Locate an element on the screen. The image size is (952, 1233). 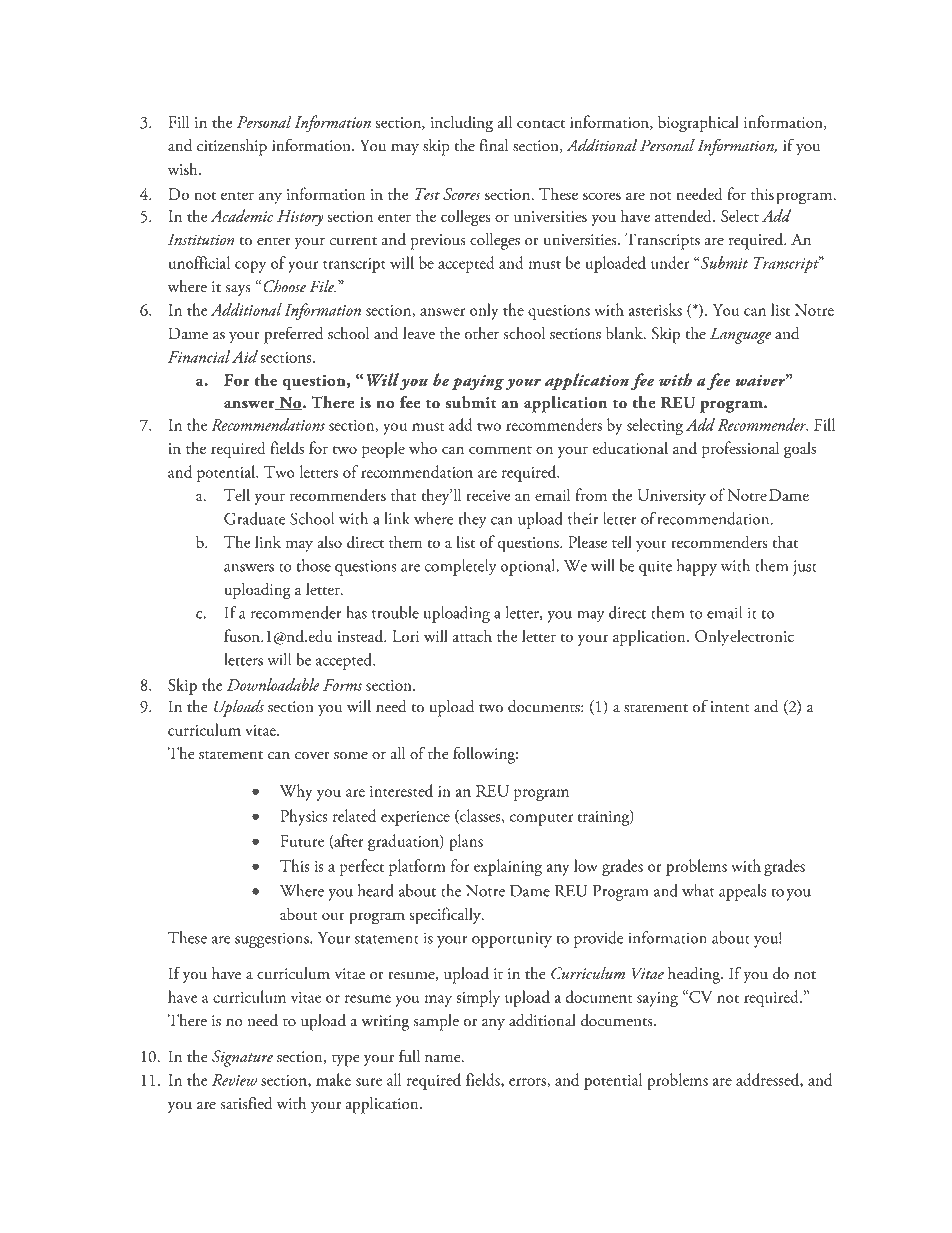
Aid is located at coordinates (245, 356).
